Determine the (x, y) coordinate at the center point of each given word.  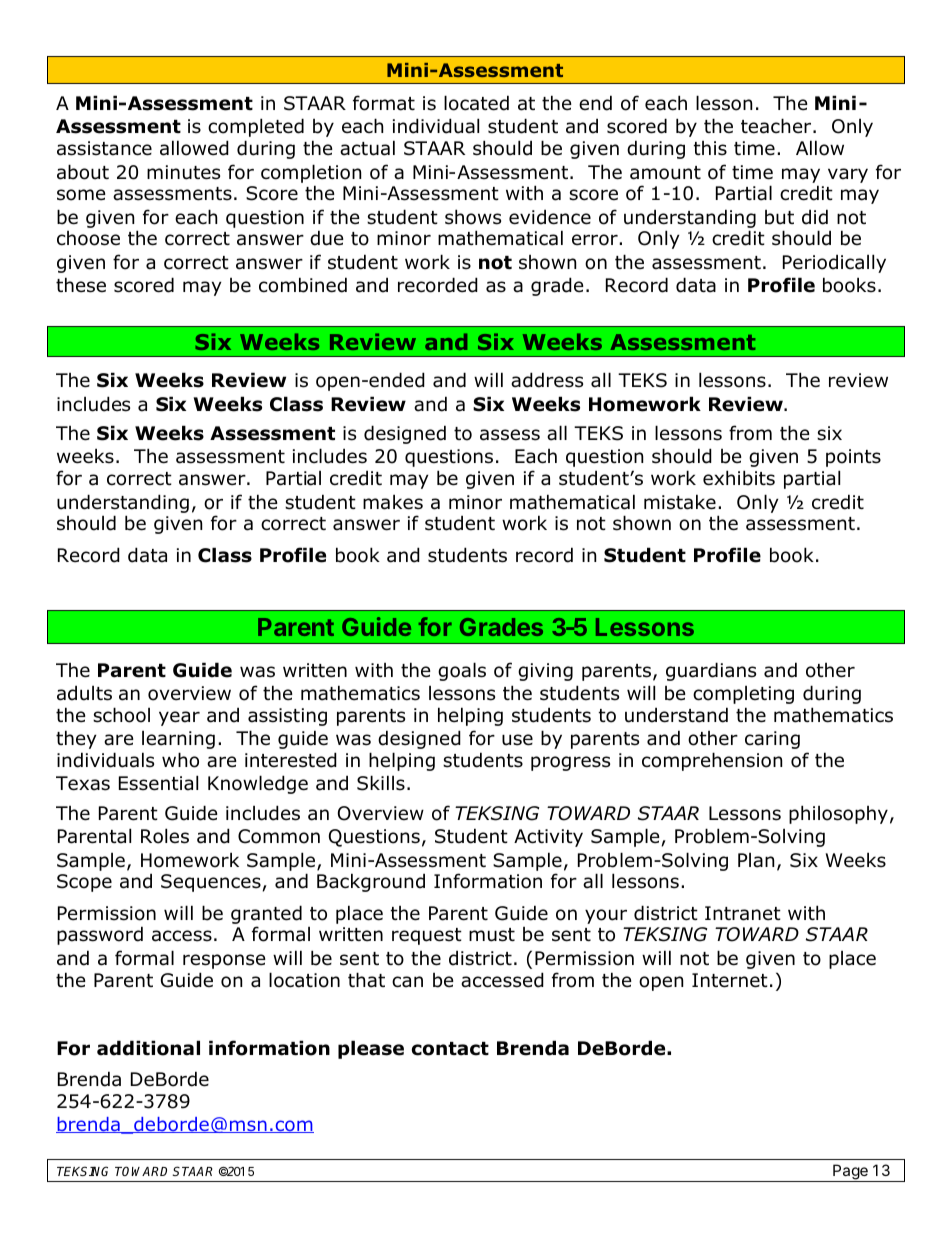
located (476, 103)
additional (148, 1048)
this (710, 148)
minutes (183, 172)
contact (450, 1049)
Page (850, 1173)
